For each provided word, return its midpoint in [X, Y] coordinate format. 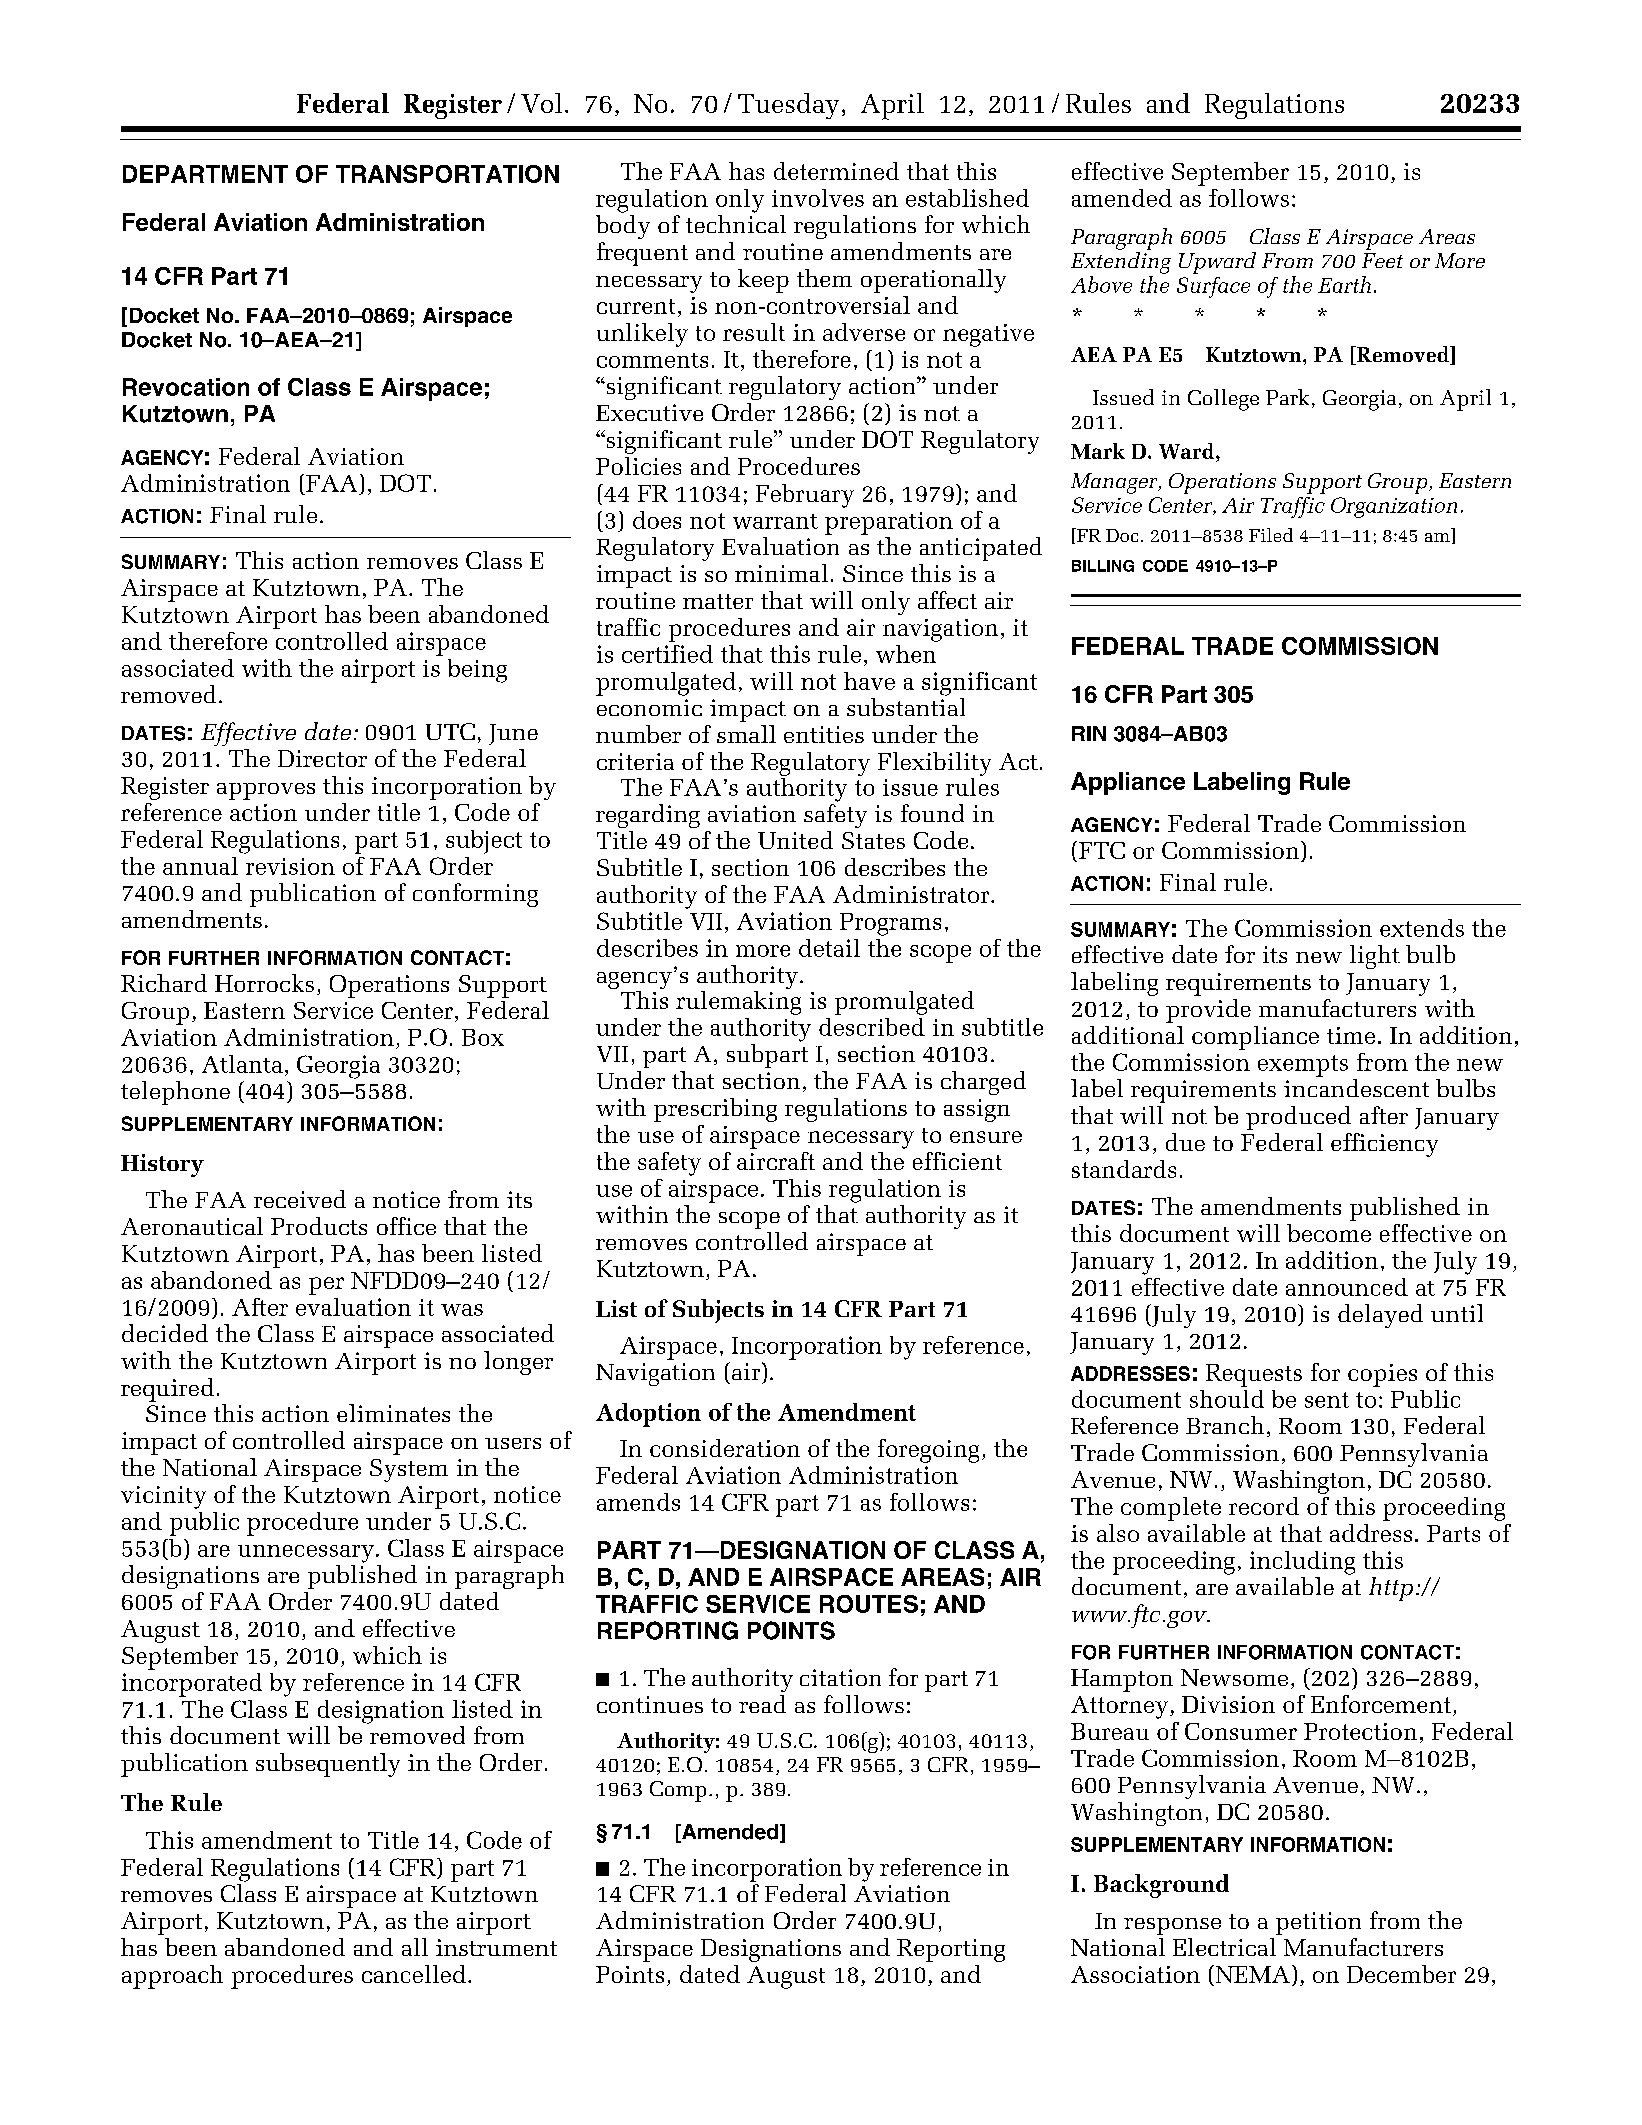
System [409, 1470]
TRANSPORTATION [447, 174]
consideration [725, 1448]
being [477, 671]
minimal [781, 573]
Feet [1382, 260]
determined [836, 171]
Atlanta [242, 1064]
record [1264, 1506]
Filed [1271, 535]
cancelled [414, 1974]
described [872, 1027]
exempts [1303, 1066]
